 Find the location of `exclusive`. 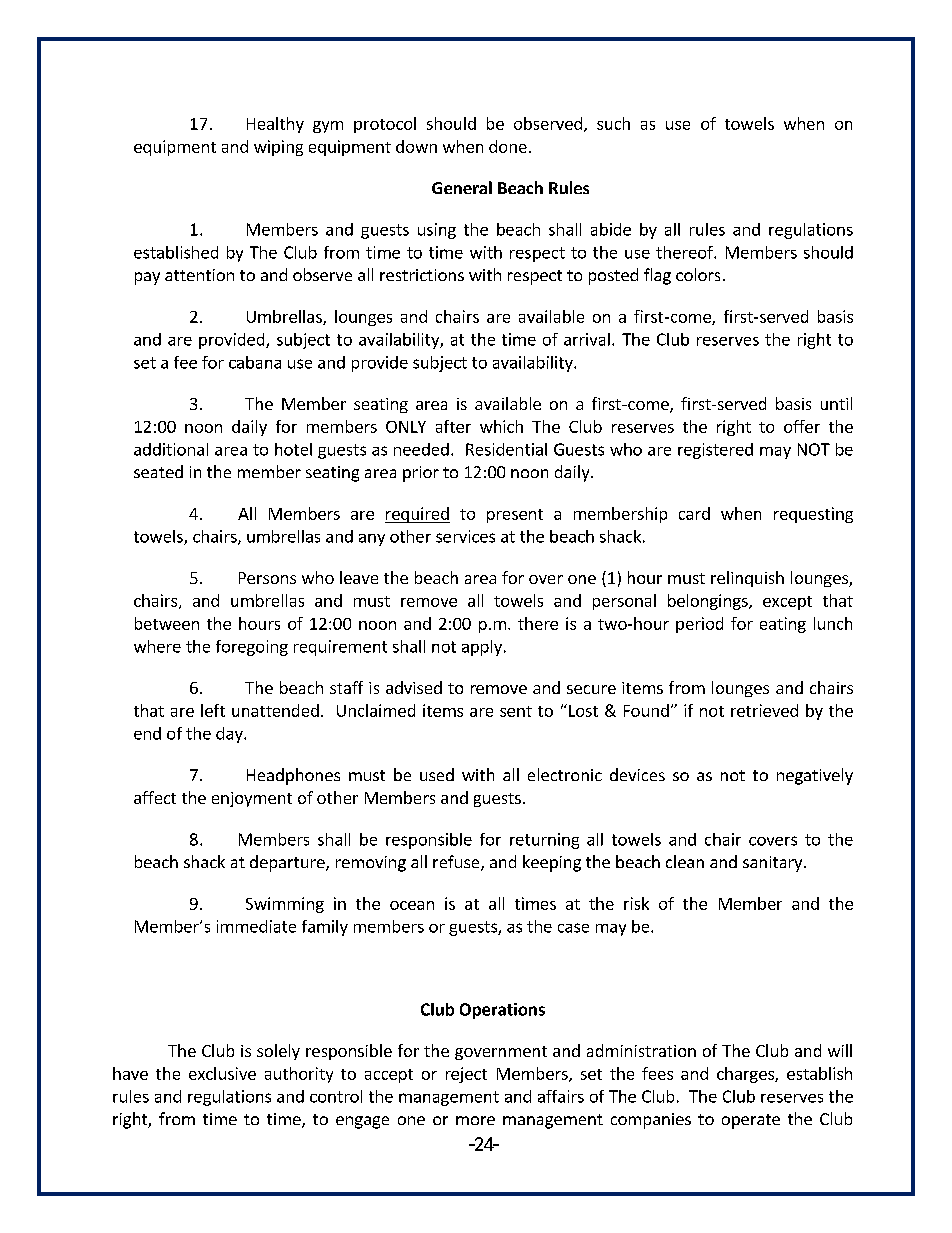

exclusive is located at coordinates (222, 1073).
